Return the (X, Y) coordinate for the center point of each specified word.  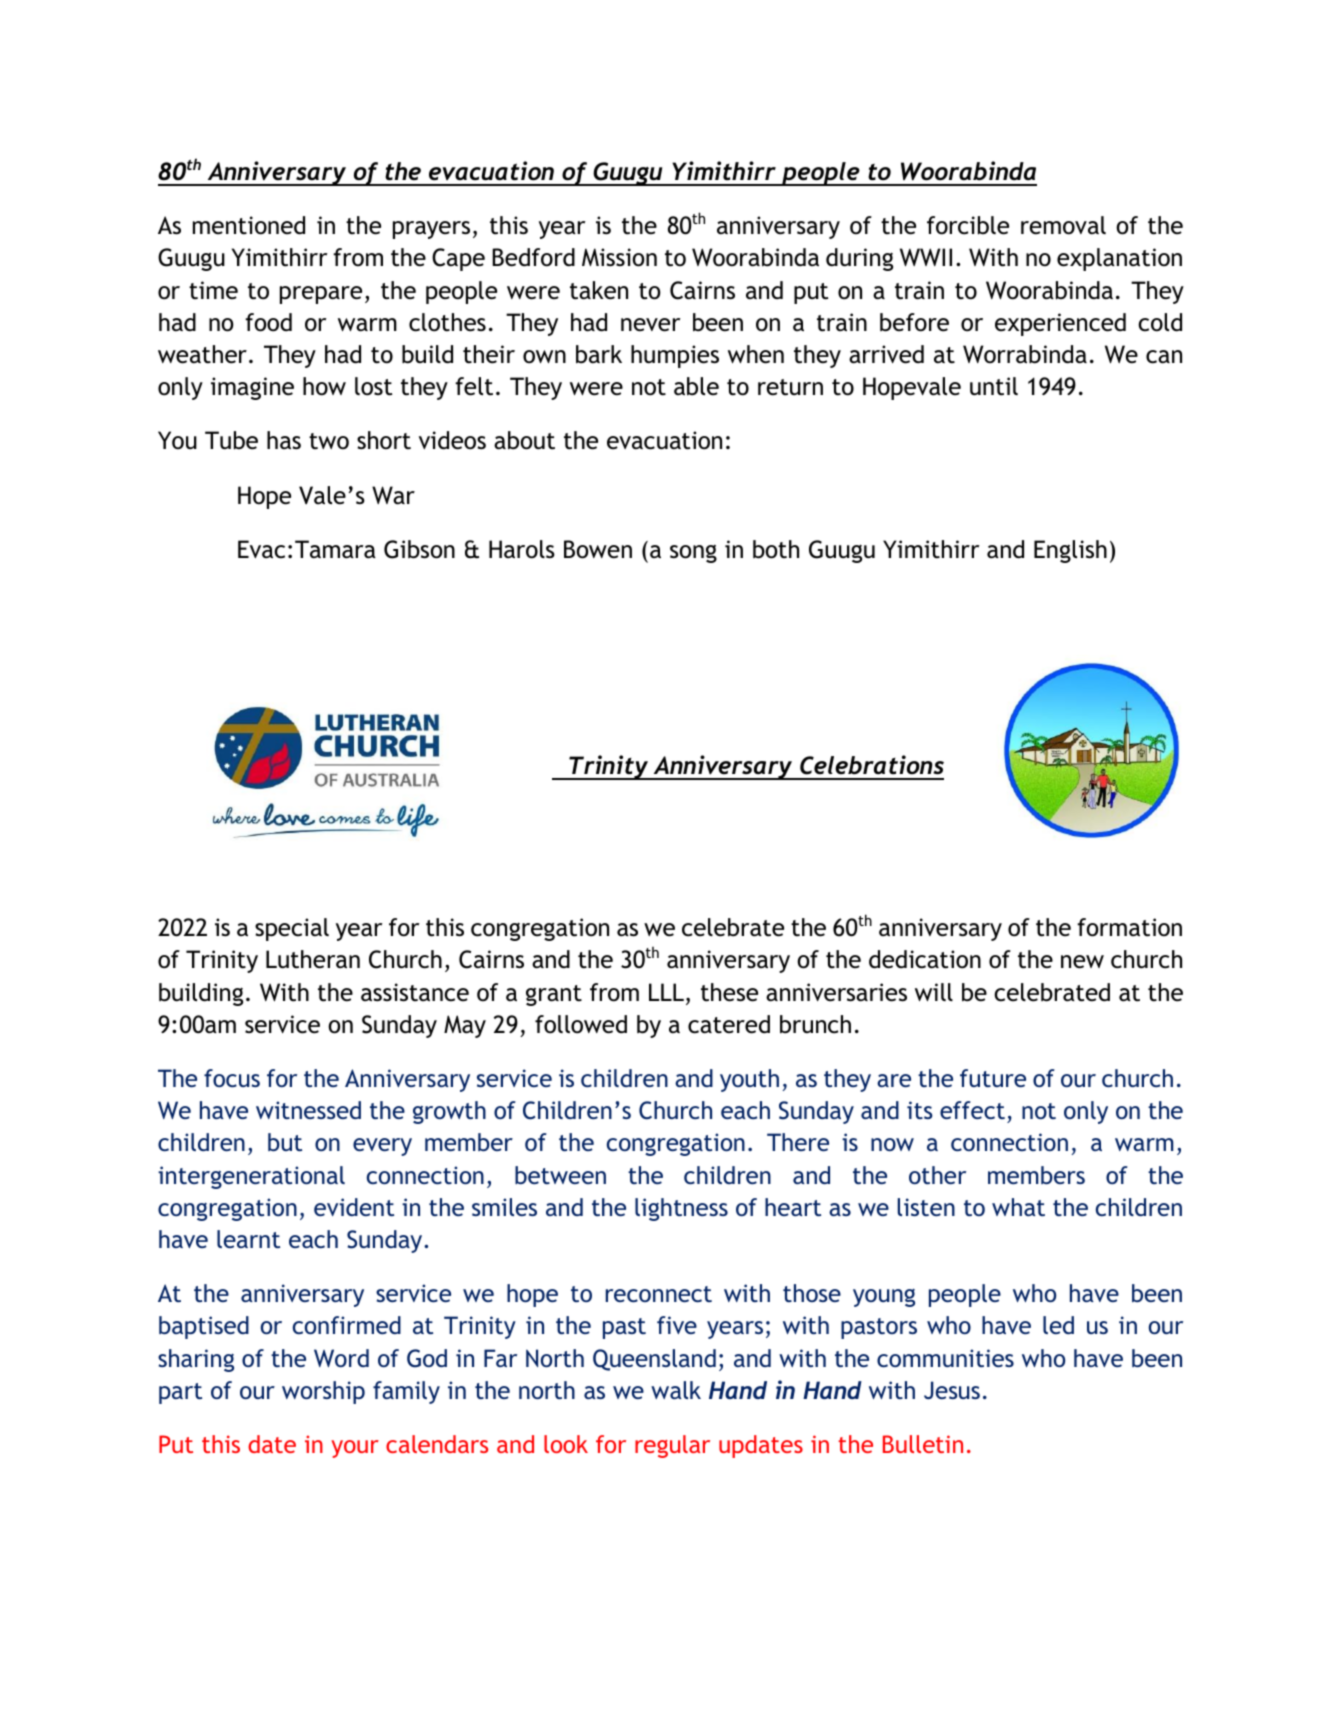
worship (323, 1392)
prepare (321, 295)
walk (676, 1390)
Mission (619, 257)
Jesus (952, 1390)
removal (1063, 225)
